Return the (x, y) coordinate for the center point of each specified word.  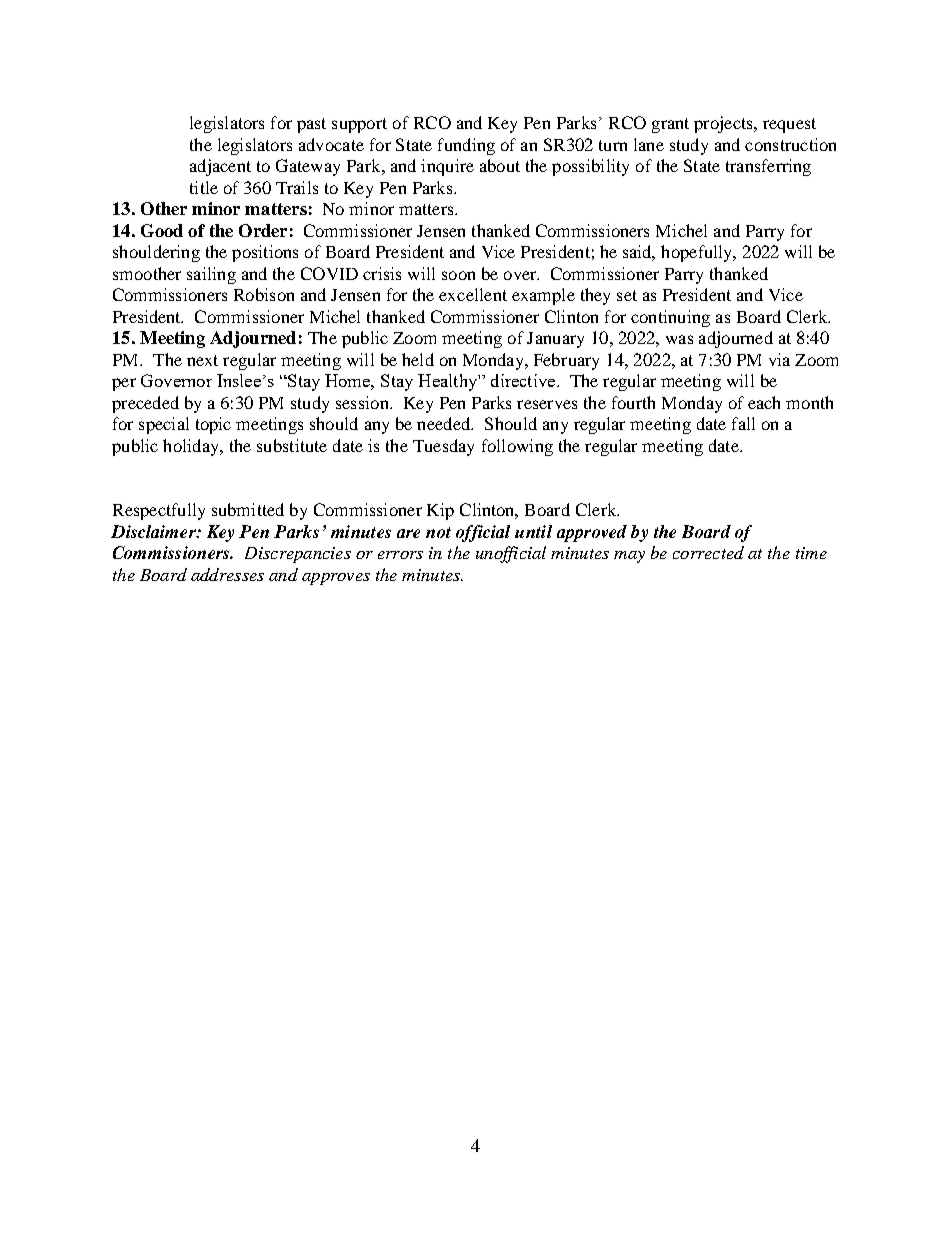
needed (444, 423)
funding (466, 146)
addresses (227, 574)
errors (400, 555)
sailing (211, 275)
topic (213, 425)
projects (724, 124)
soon (458, 275)
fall (743, 423)
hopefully (698, 253)
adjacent (220, 167)
